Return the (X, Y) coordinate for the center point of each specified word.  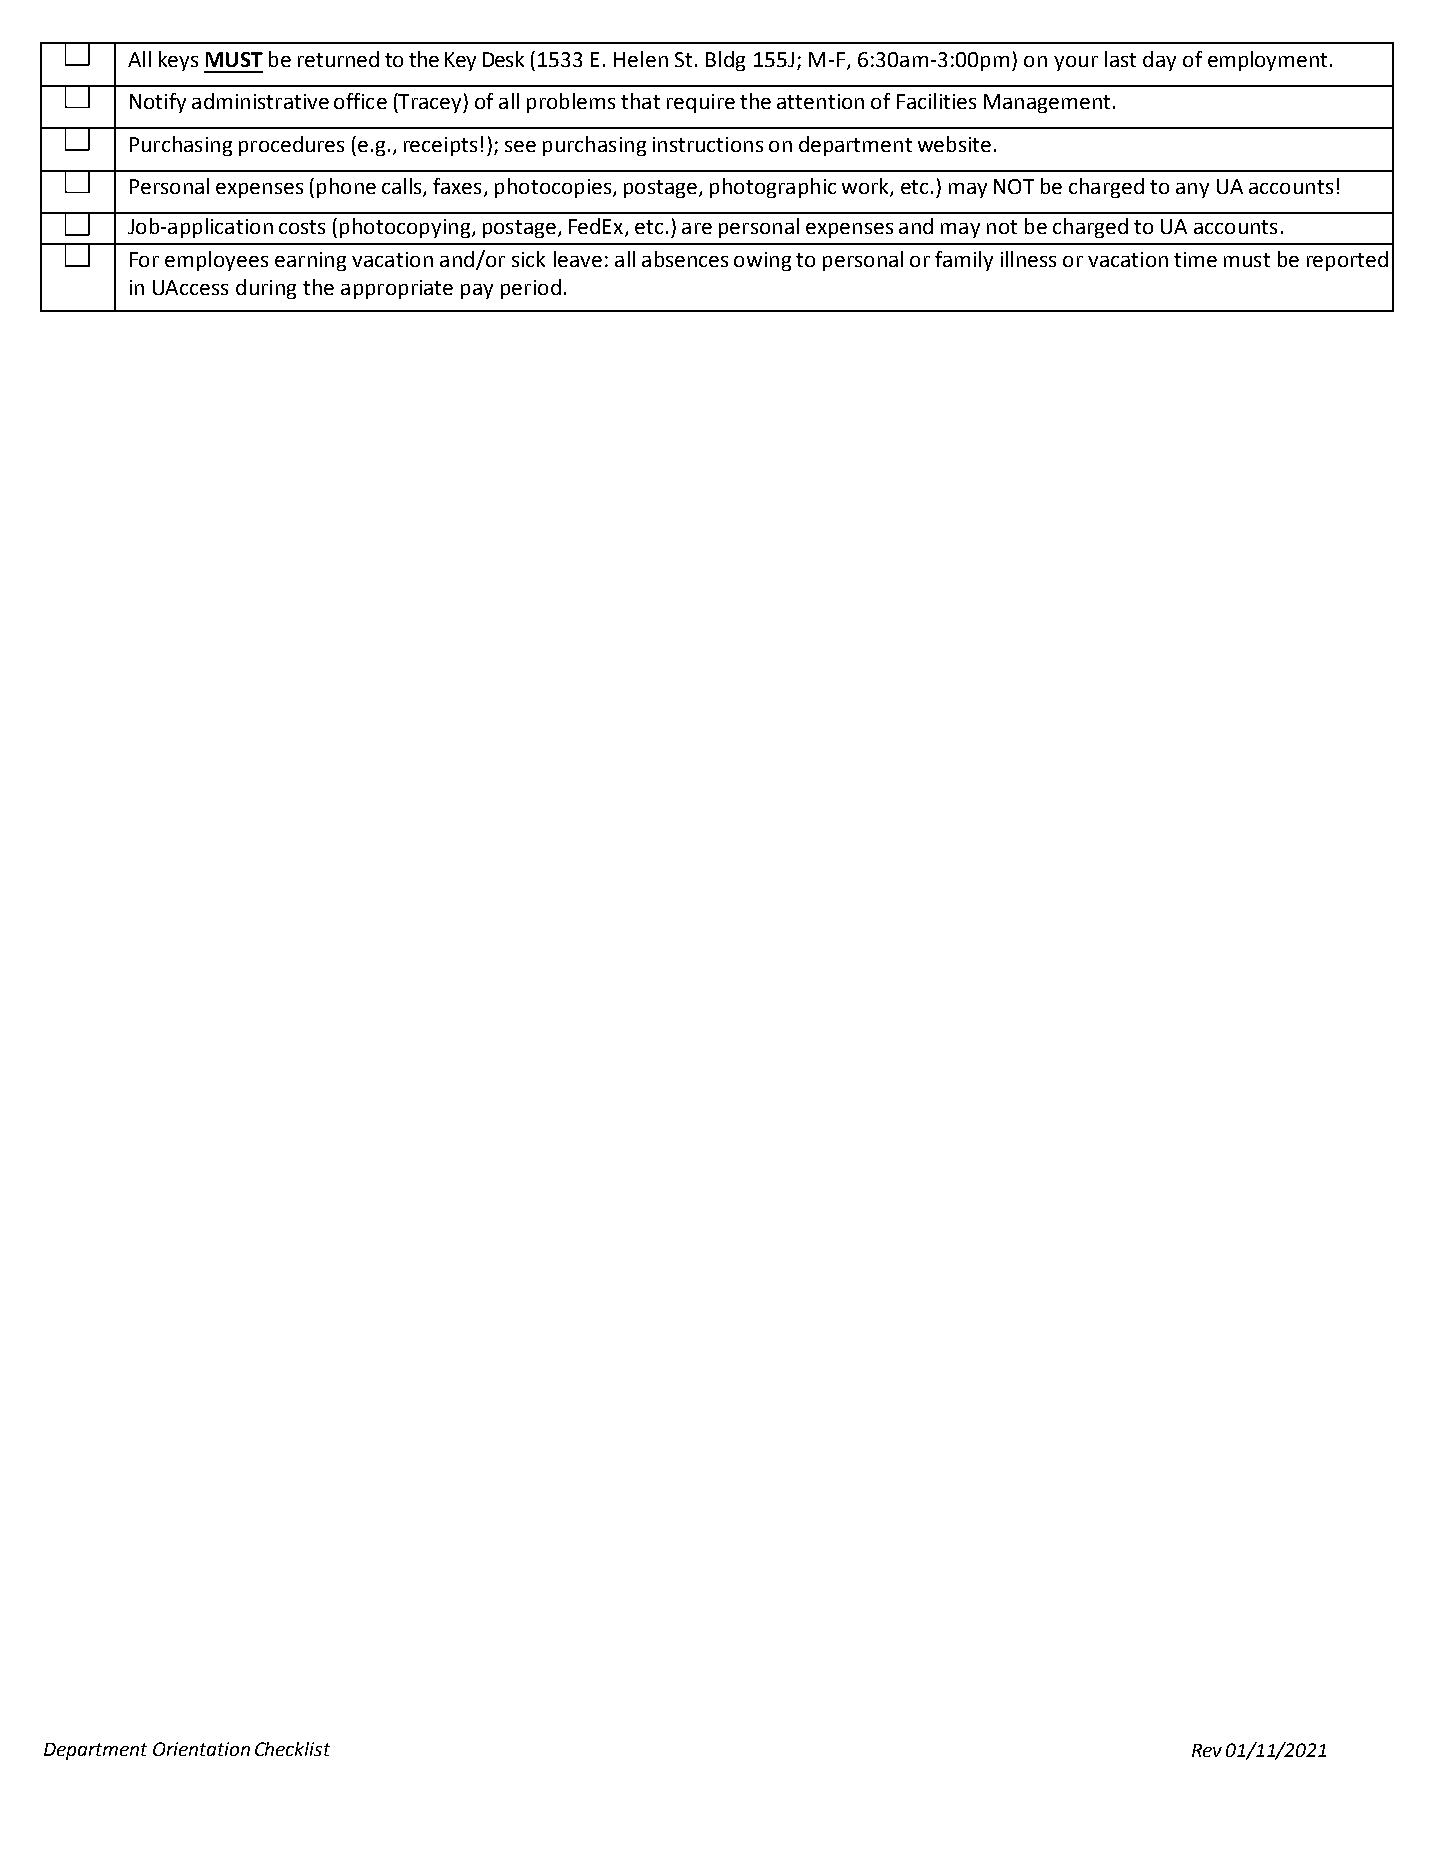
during (266, 289)
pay (477, 291)
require (701, 103)
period (531, 289)
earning (310, 261)
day (1159, 61)
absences (685, 259)
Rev (1207, 1750)
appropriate (397, 289)
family (964, 261)
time (1195, 259)
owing (762, 261)
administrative (260, 101)
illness (1028, 259)
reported (1347, 261)
